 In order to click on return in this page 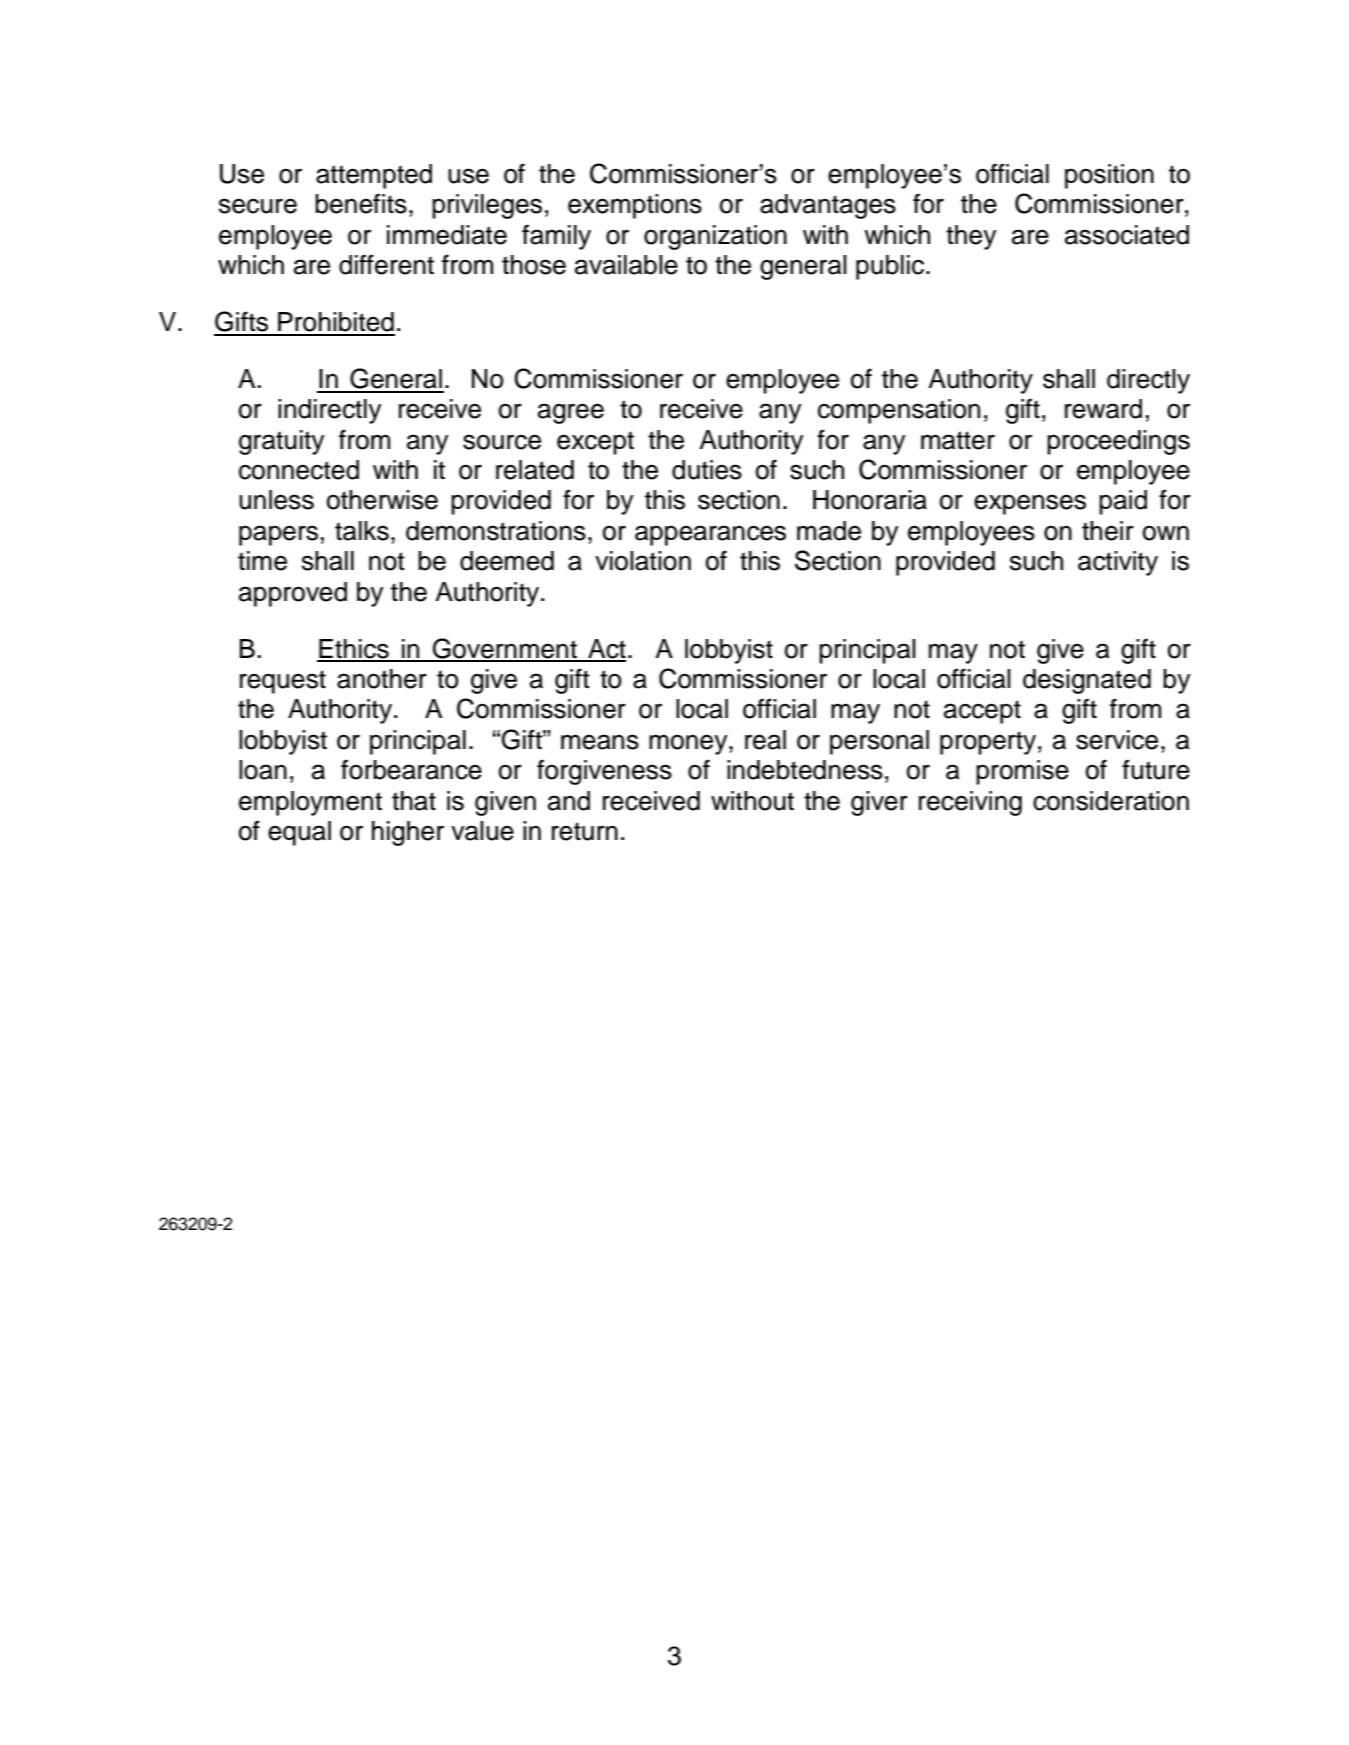, I will do `click(585, 831)`.
